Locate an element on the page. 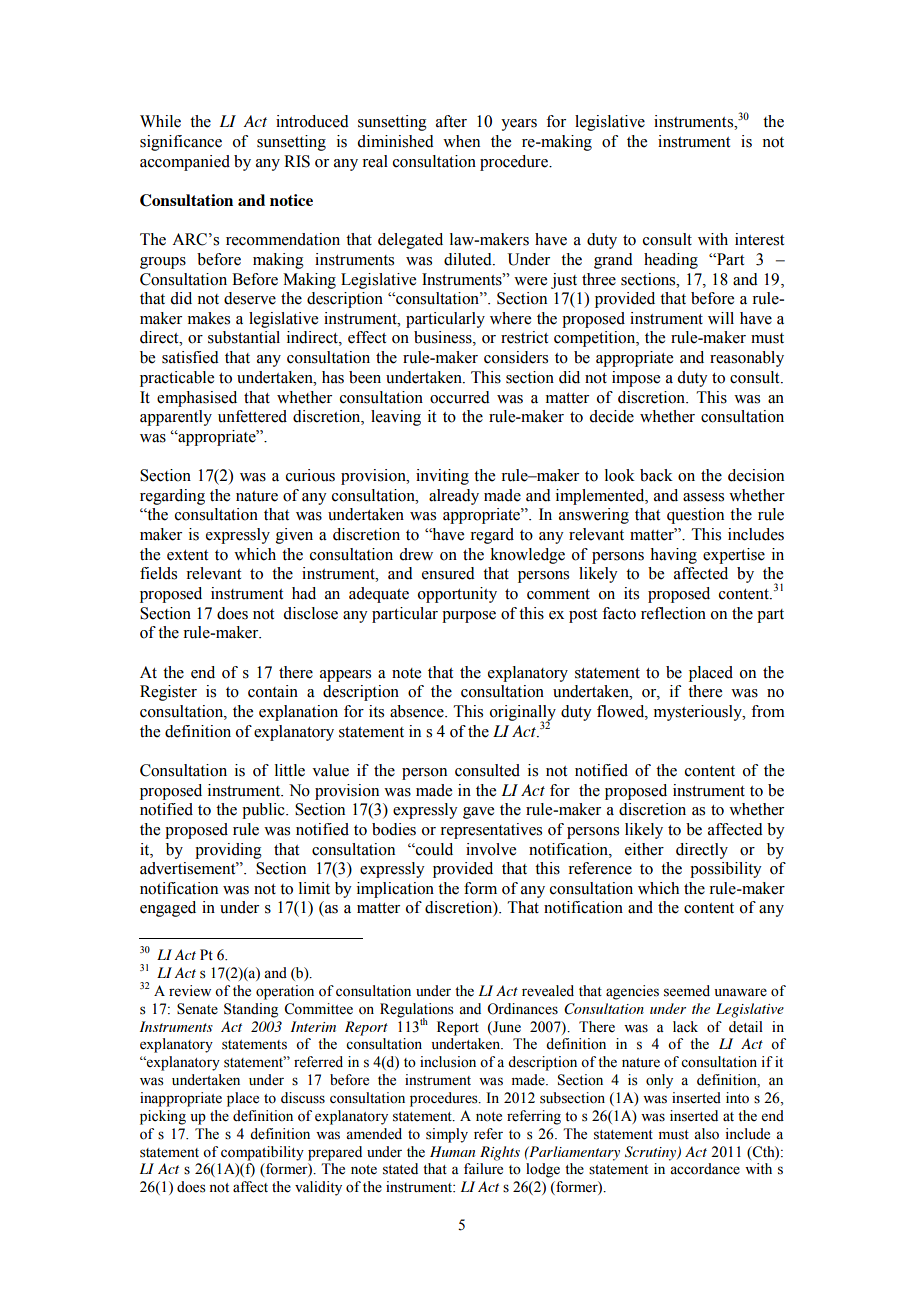 The image size is (924, 1308). occurred is located at coordinates (460, 397).
